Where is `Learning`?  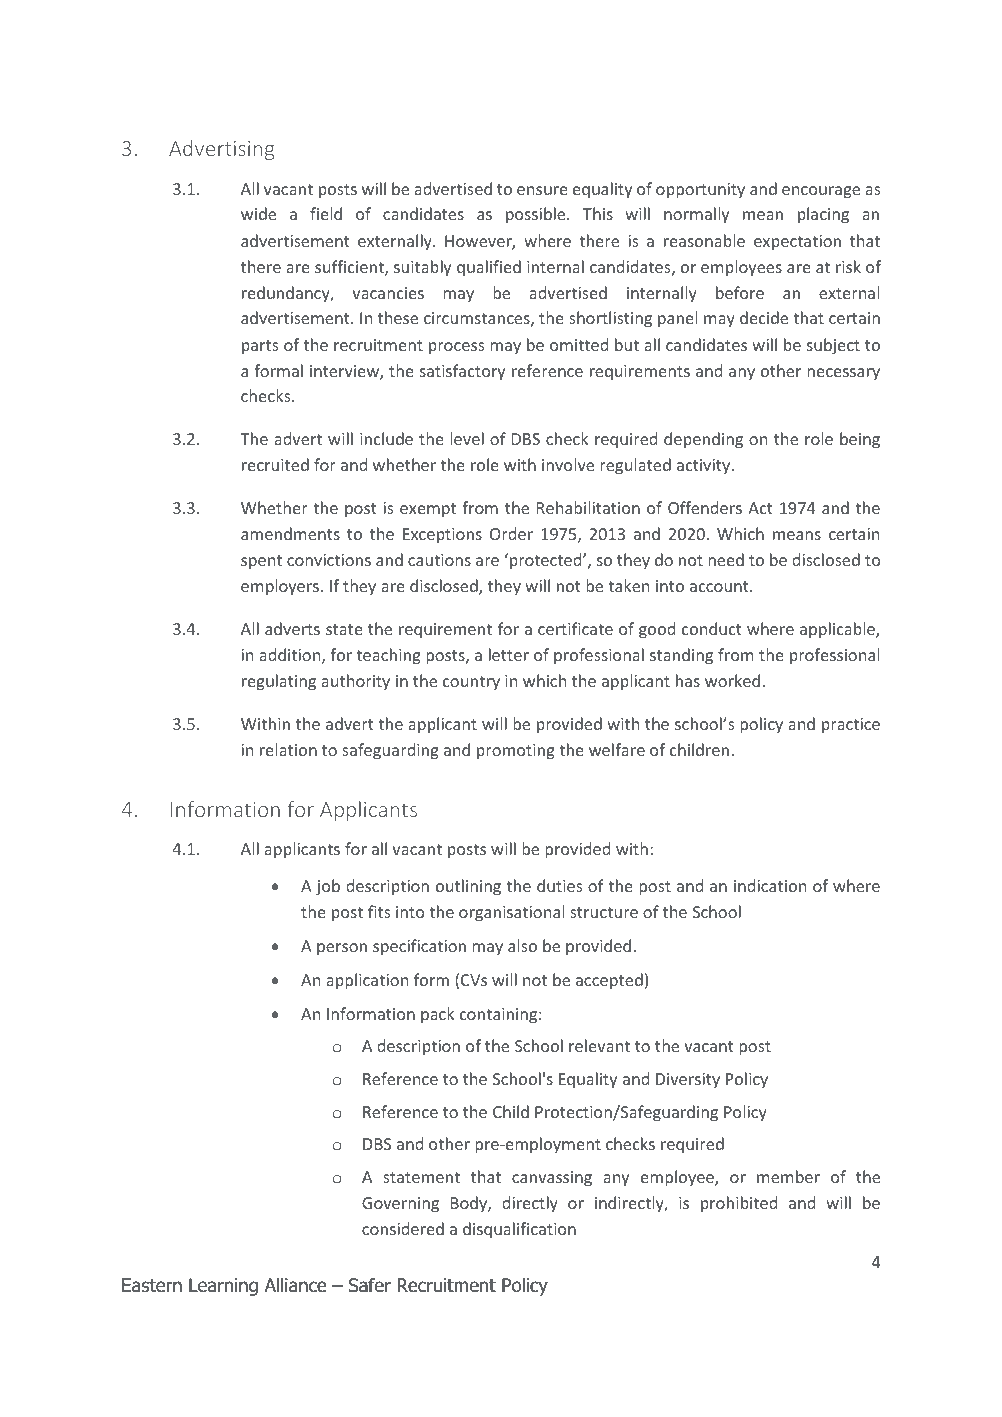
Learning is located at coordinates (223, 1287).
